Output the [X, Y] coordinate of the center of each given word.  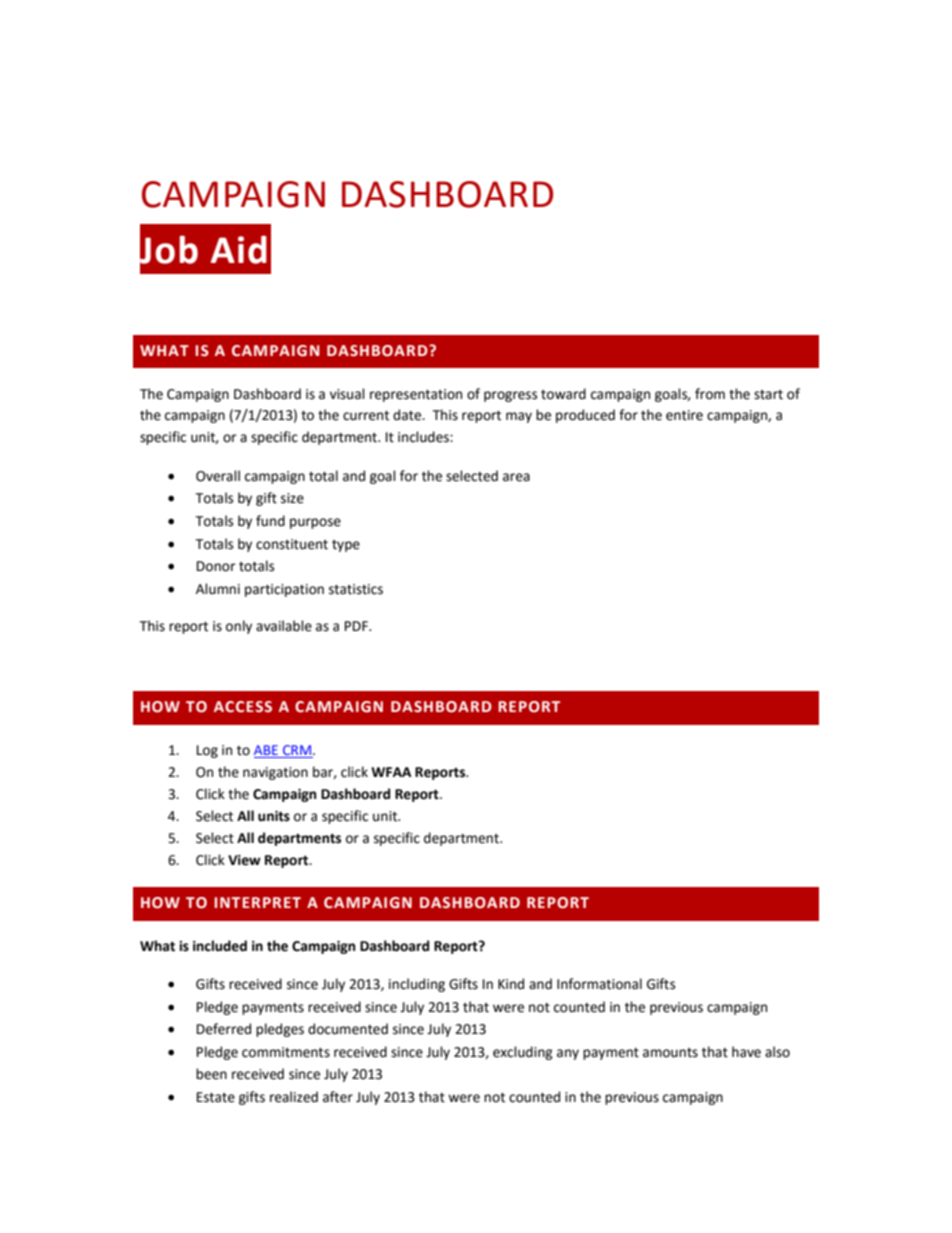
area [516, 477]
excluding [523, 1053]
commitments [286, 1052]
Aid [239, 250]
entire [684, 415]
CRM [297, 751]
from [710, 394]
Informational [599, 984]
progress [510, 396]
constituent [292, 544]
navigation [275, 773]
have [746, 1052]
